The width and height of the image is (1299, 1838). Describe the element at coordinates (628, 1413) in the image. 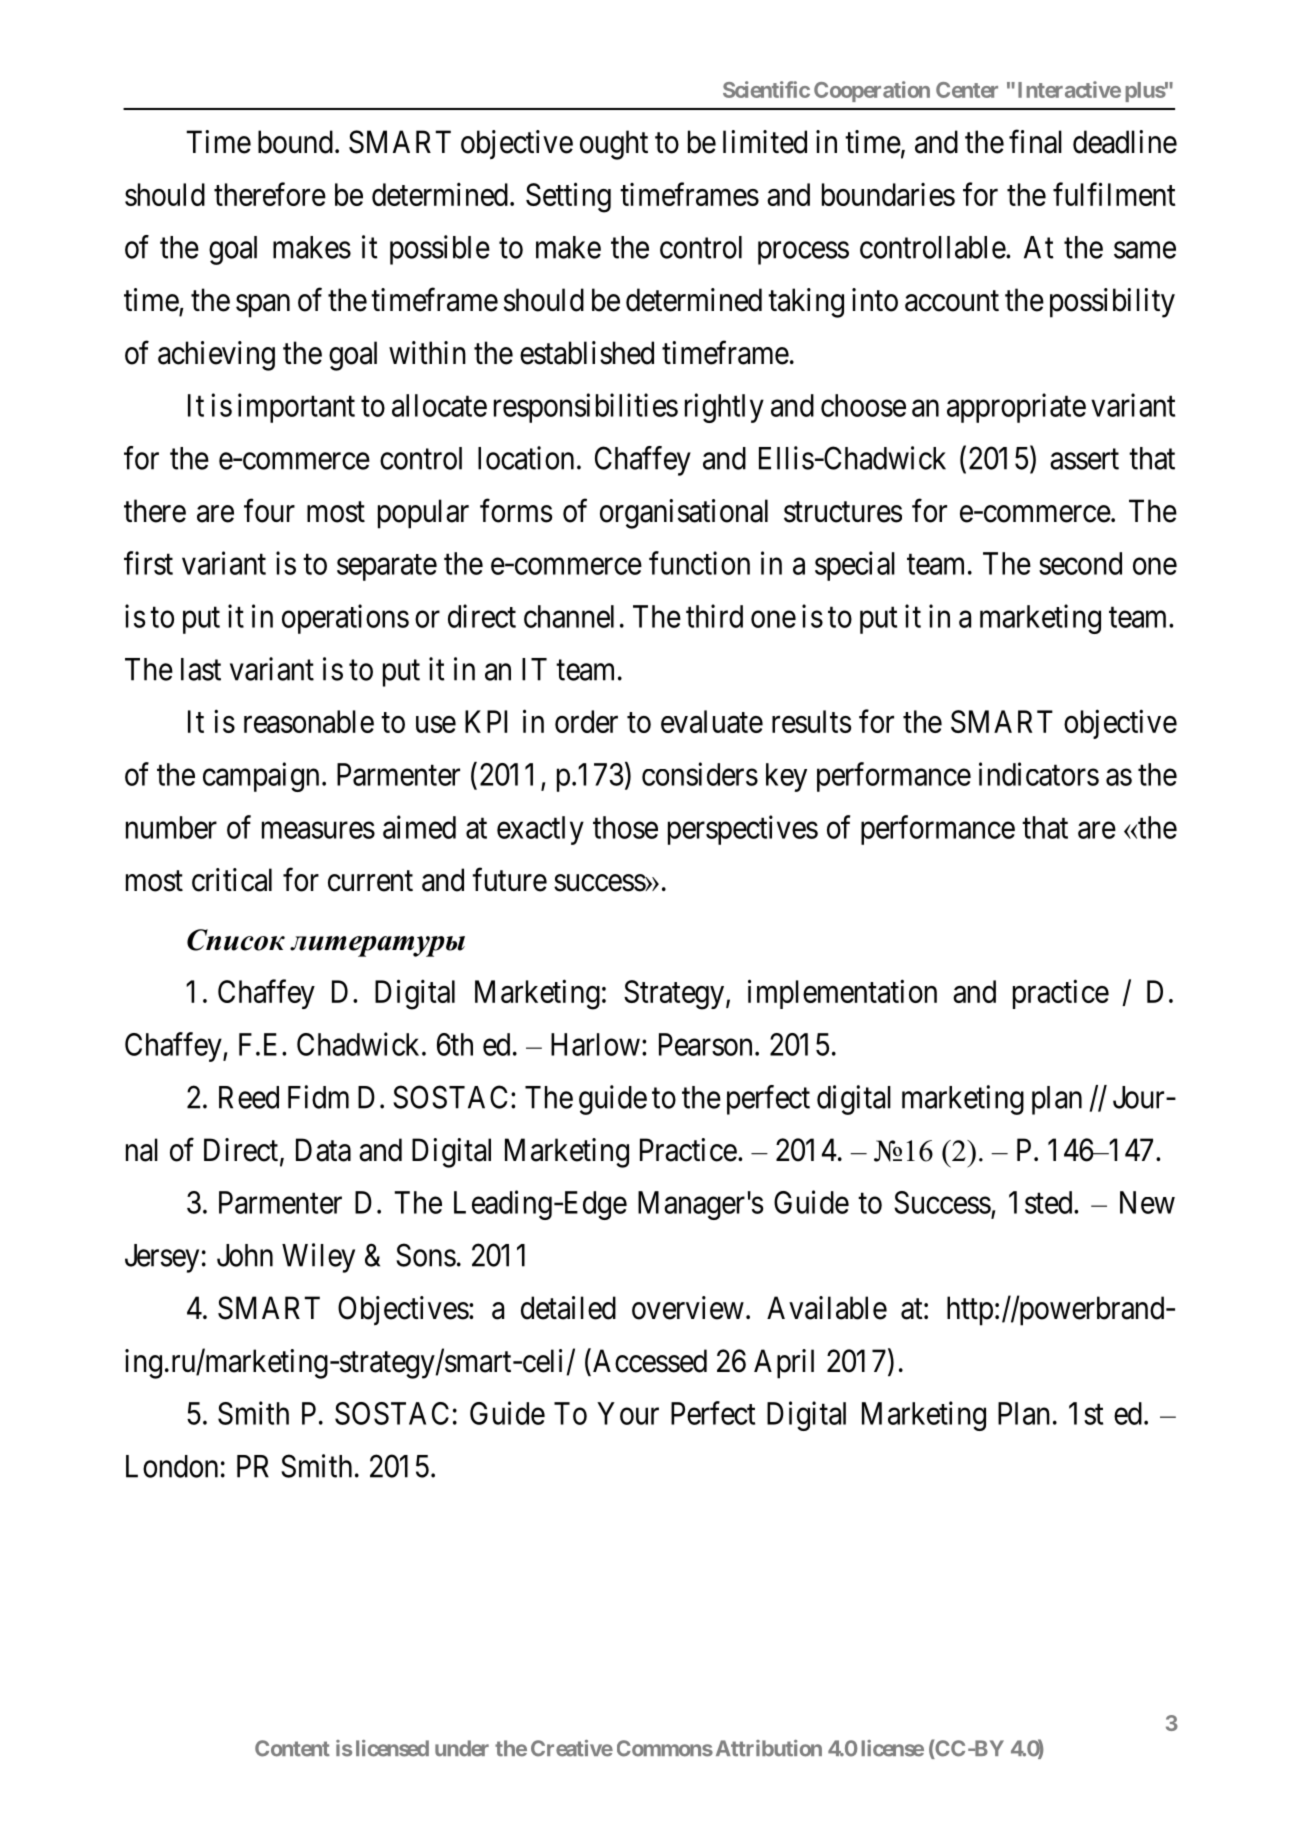

I see `Your` at that location.
